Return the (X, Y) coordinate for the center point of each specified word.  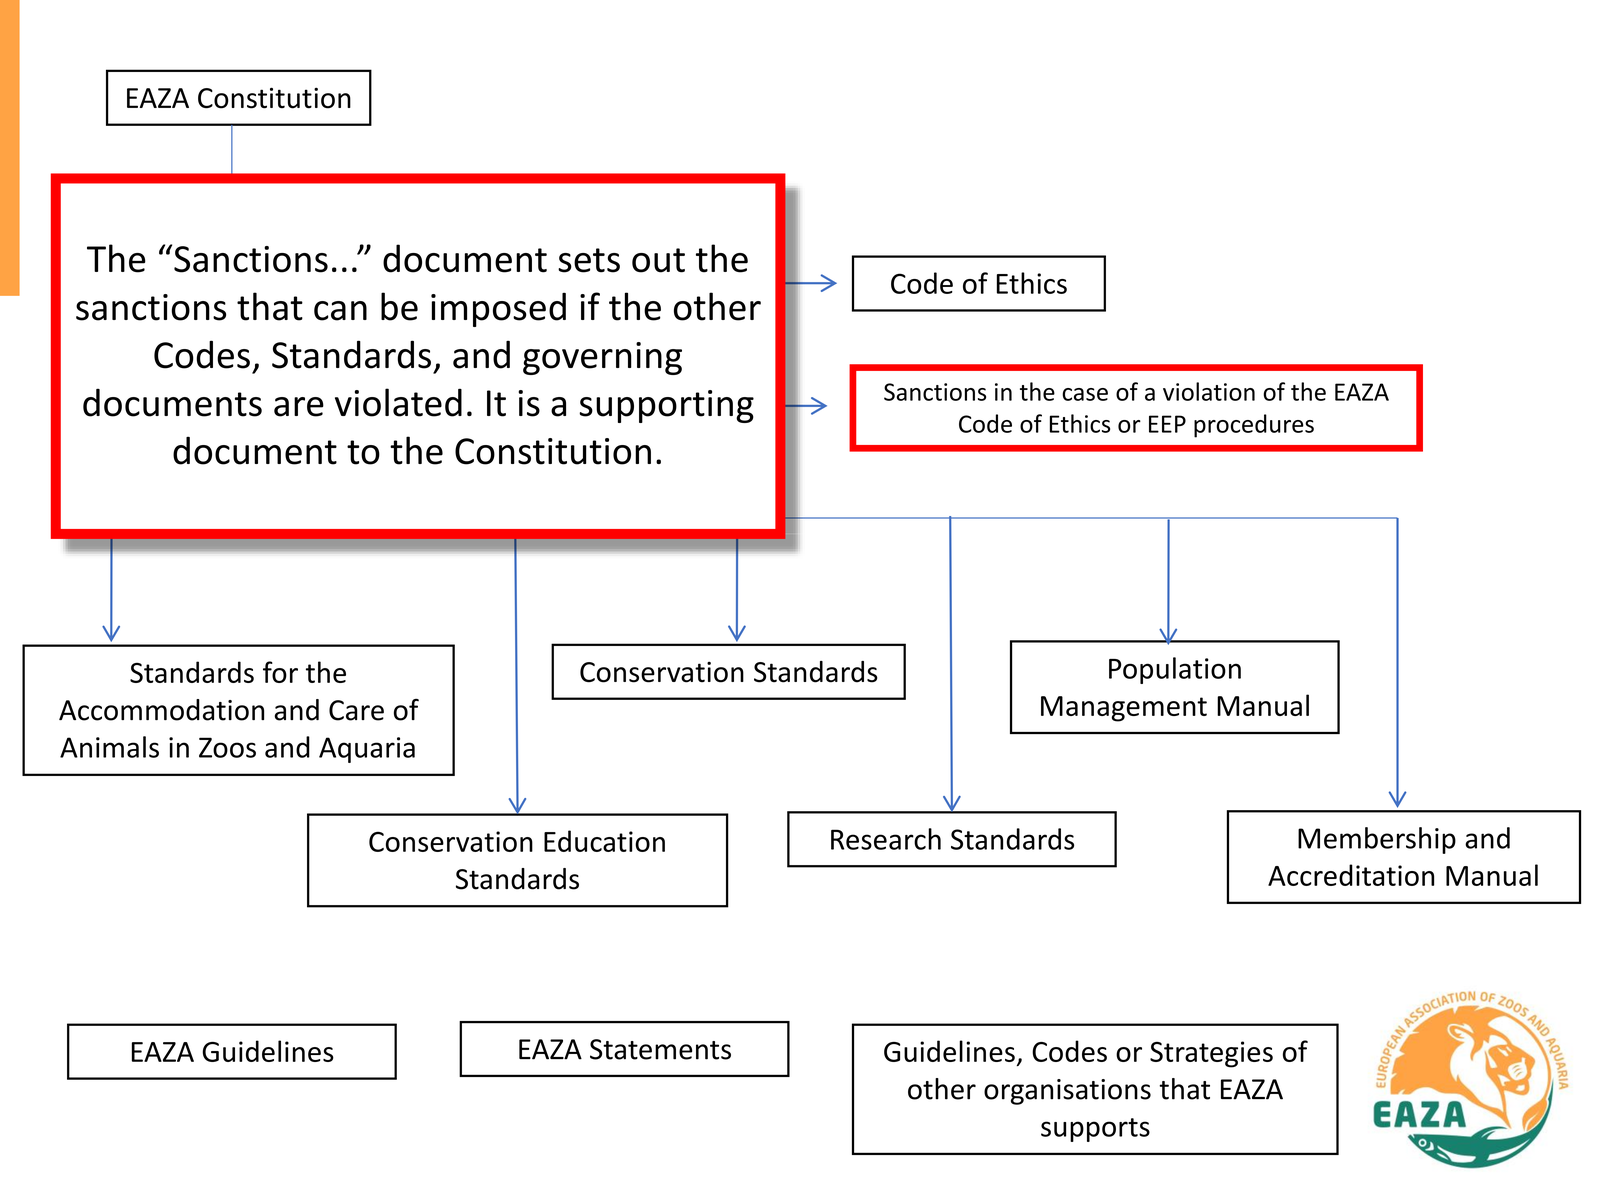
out (658, 260)
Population (1175, 670)
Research (886, 839)
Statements (660, 1049)
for (280, 672)
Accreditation (1351, 875)
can (340, 311)
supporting (666, 406)
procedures (1254, 426)
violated (398, 402)
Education (604, 841)
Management (1124, 709)
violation (1209, 391)
